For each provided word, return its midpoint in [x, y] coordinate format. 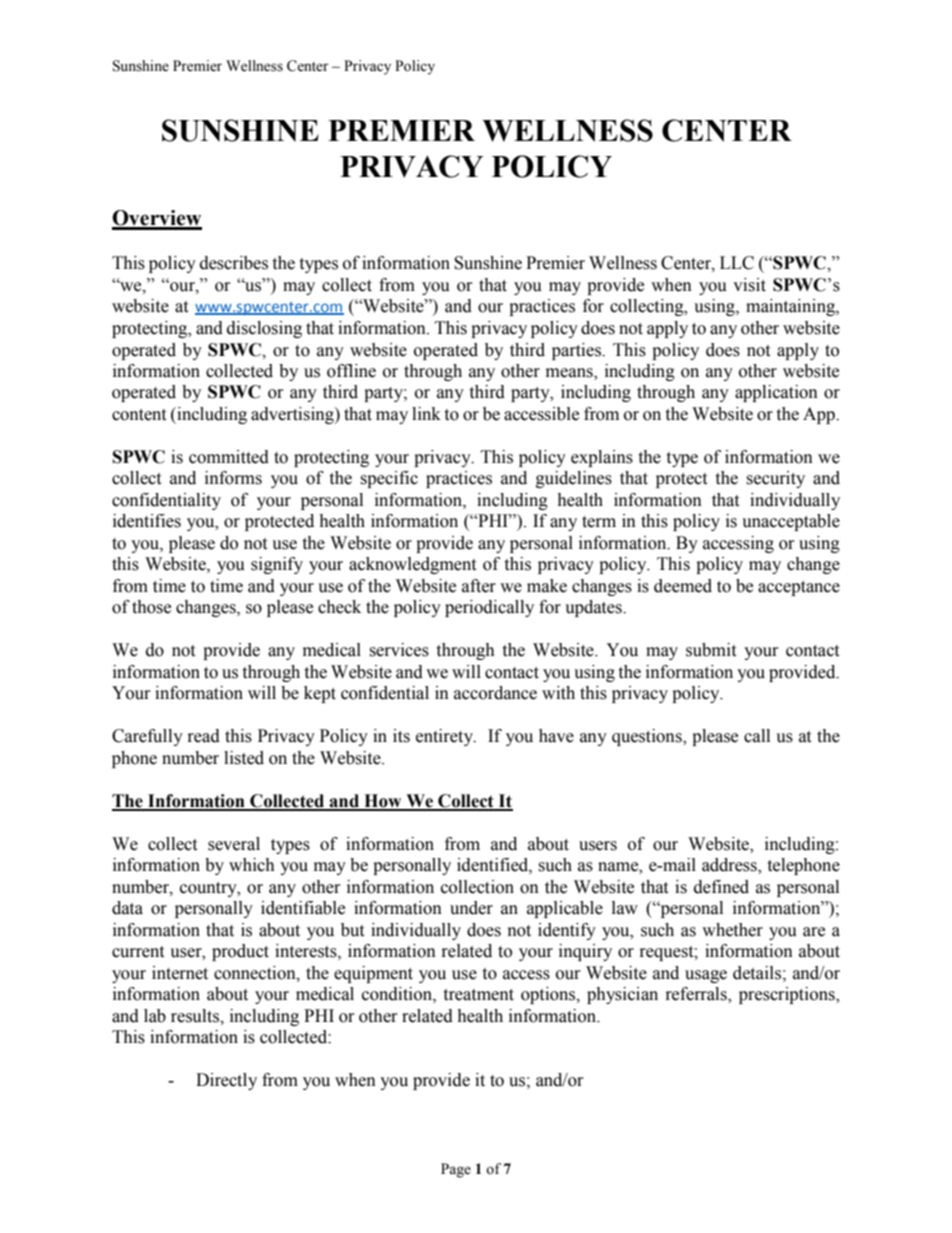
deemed [683, 586]
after [479, 586]
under [471, 908]
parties [577, 351]
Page [456, 1170]
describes [234, 263]
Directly [226, 1081]
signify [277, 565]
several [234, 844]
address [730, 866]
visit [749, 285]
